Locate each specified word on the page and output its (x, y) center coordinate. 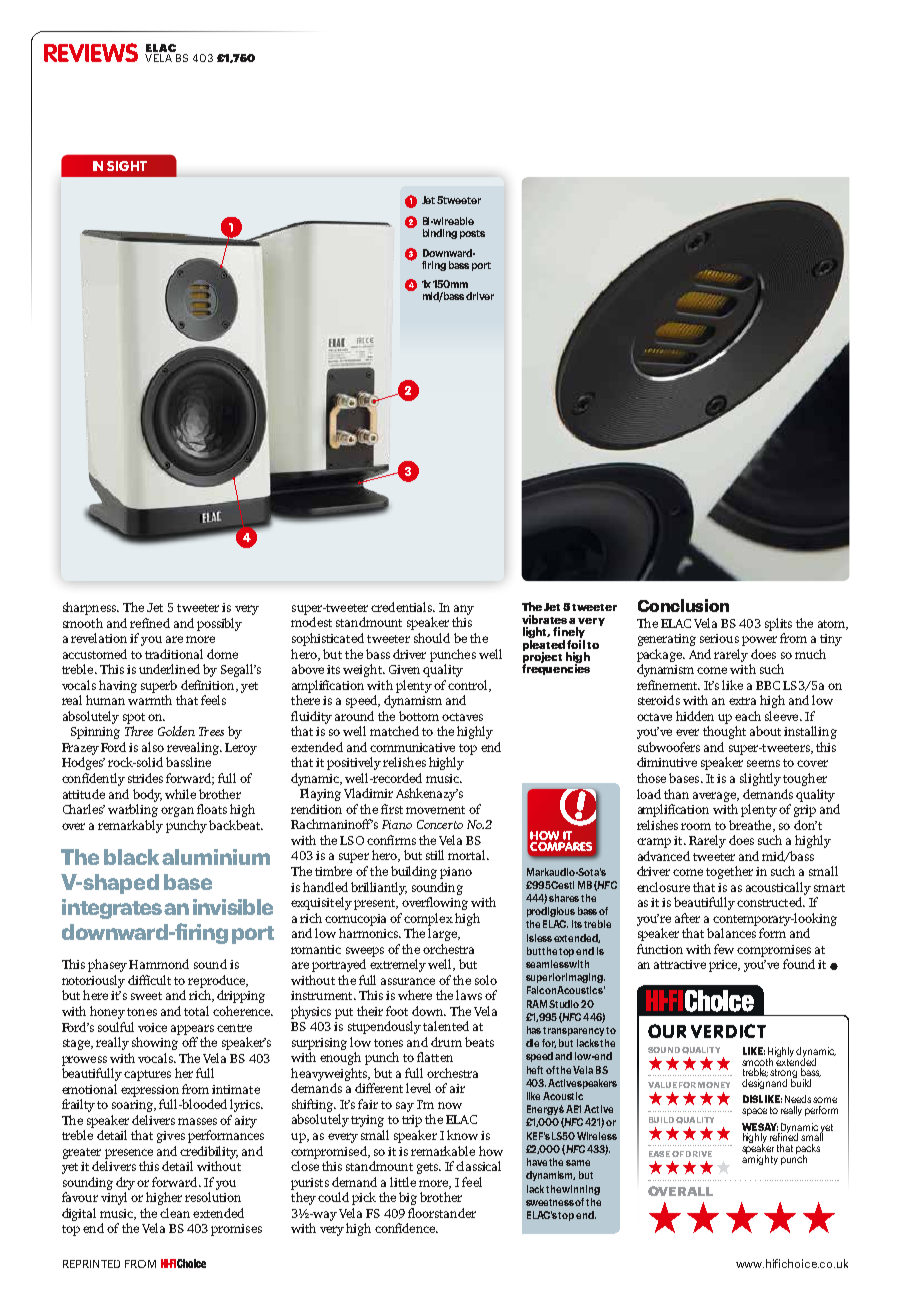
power (759, 641)
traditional (174, 654)
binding (440, 234)
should (432, 638)
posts (472, 234)
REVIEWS (91, 52)
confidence (406, 1228)
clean (175, 1213)
